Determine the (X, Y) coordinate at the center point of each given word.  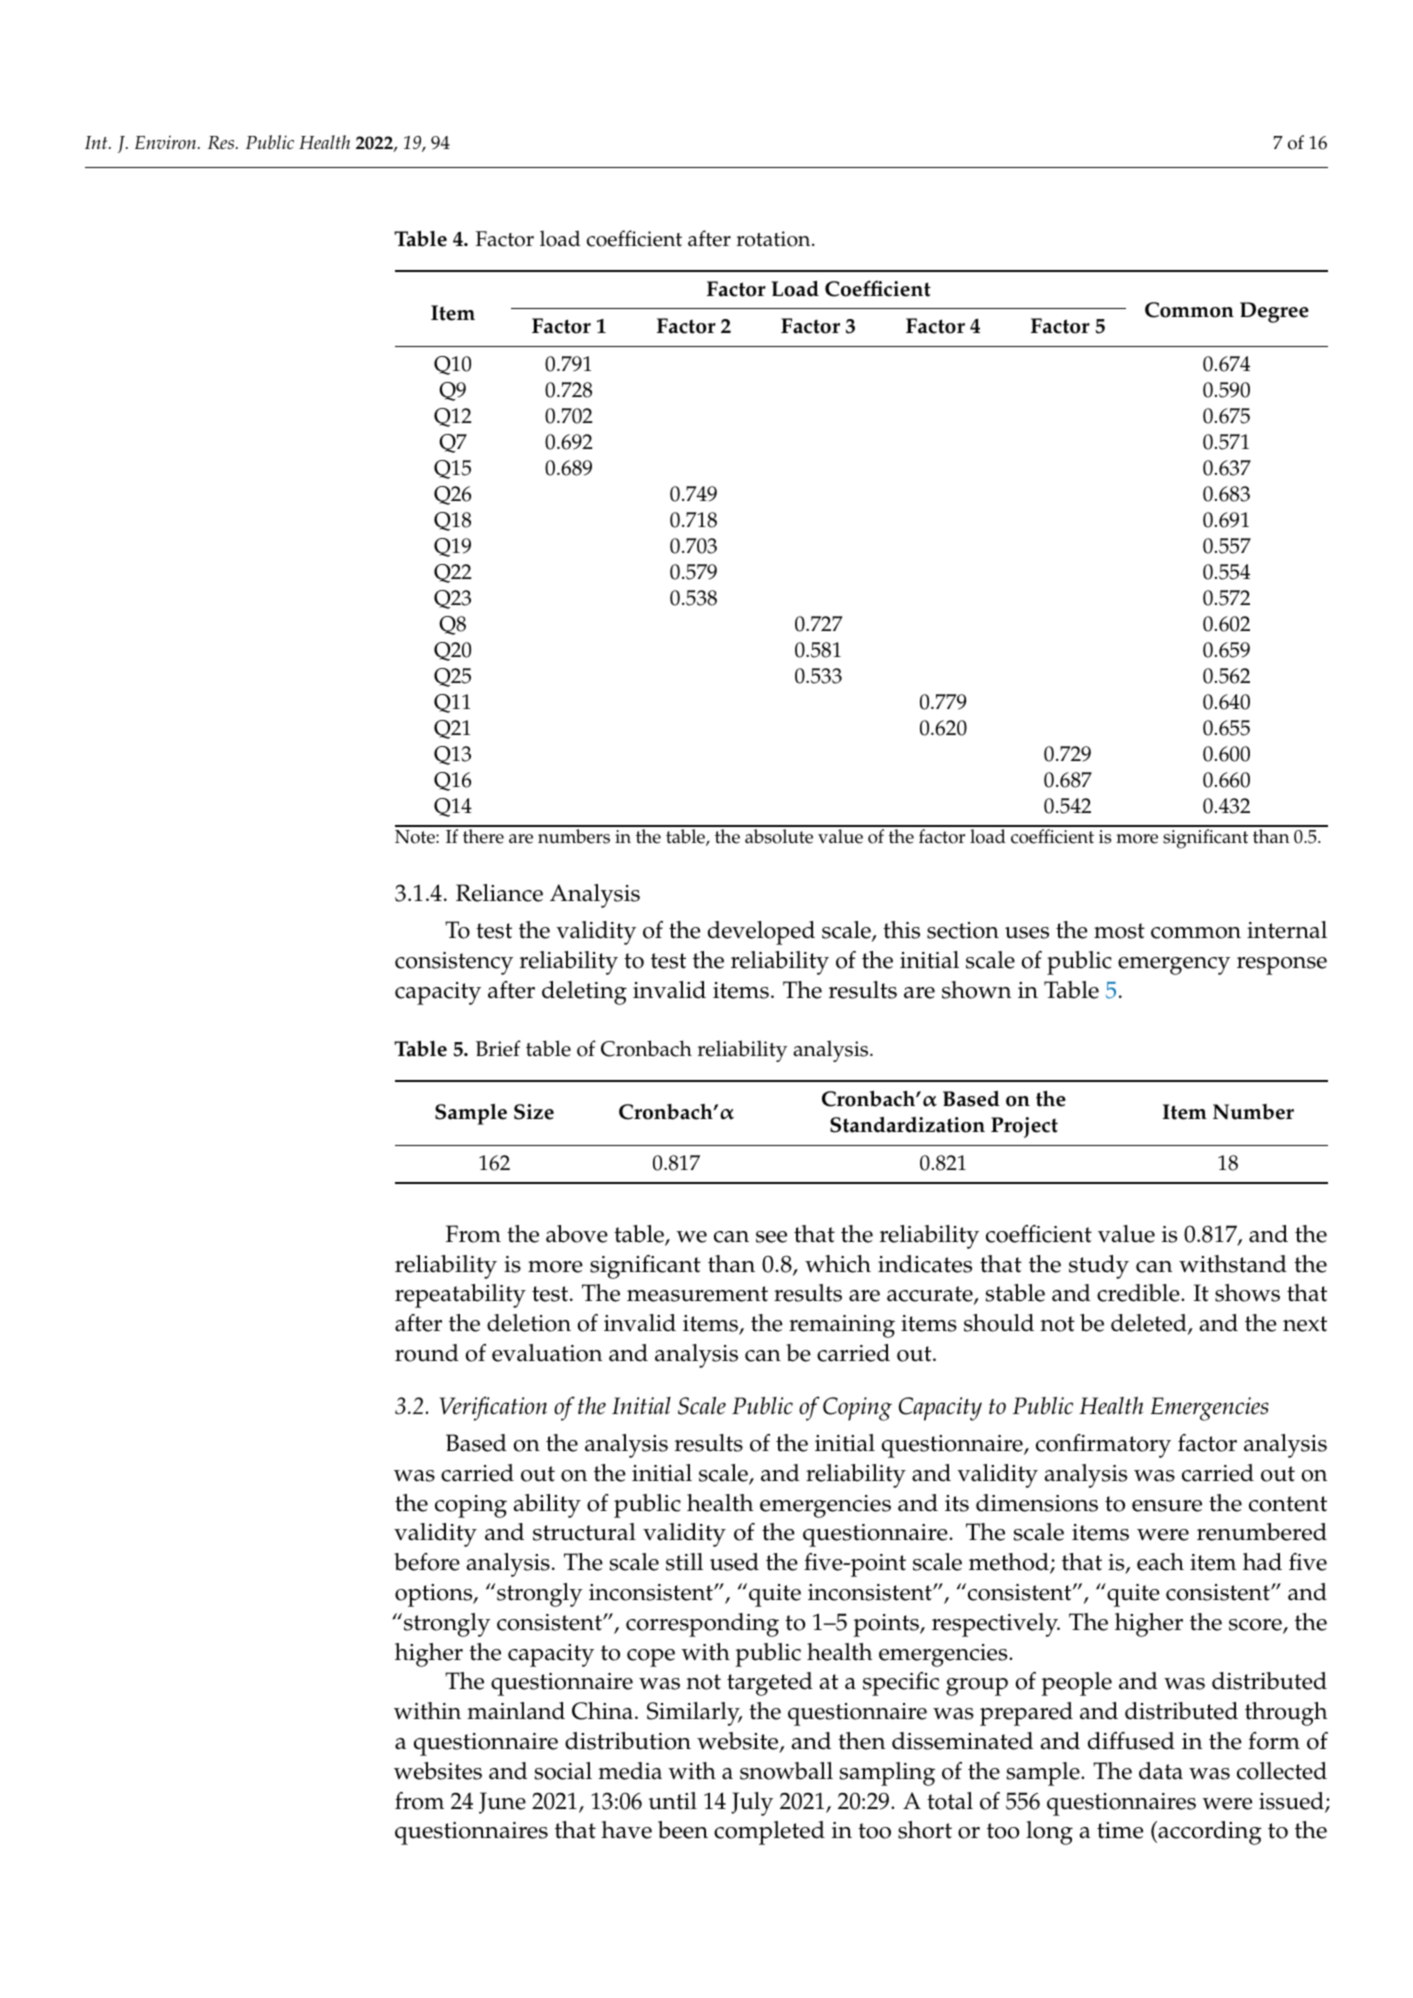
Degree (1274, 312)
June (502, 1803)
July (752, 1804)
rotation (775, 239)
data (1161, 1771)
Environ (167, 142)
